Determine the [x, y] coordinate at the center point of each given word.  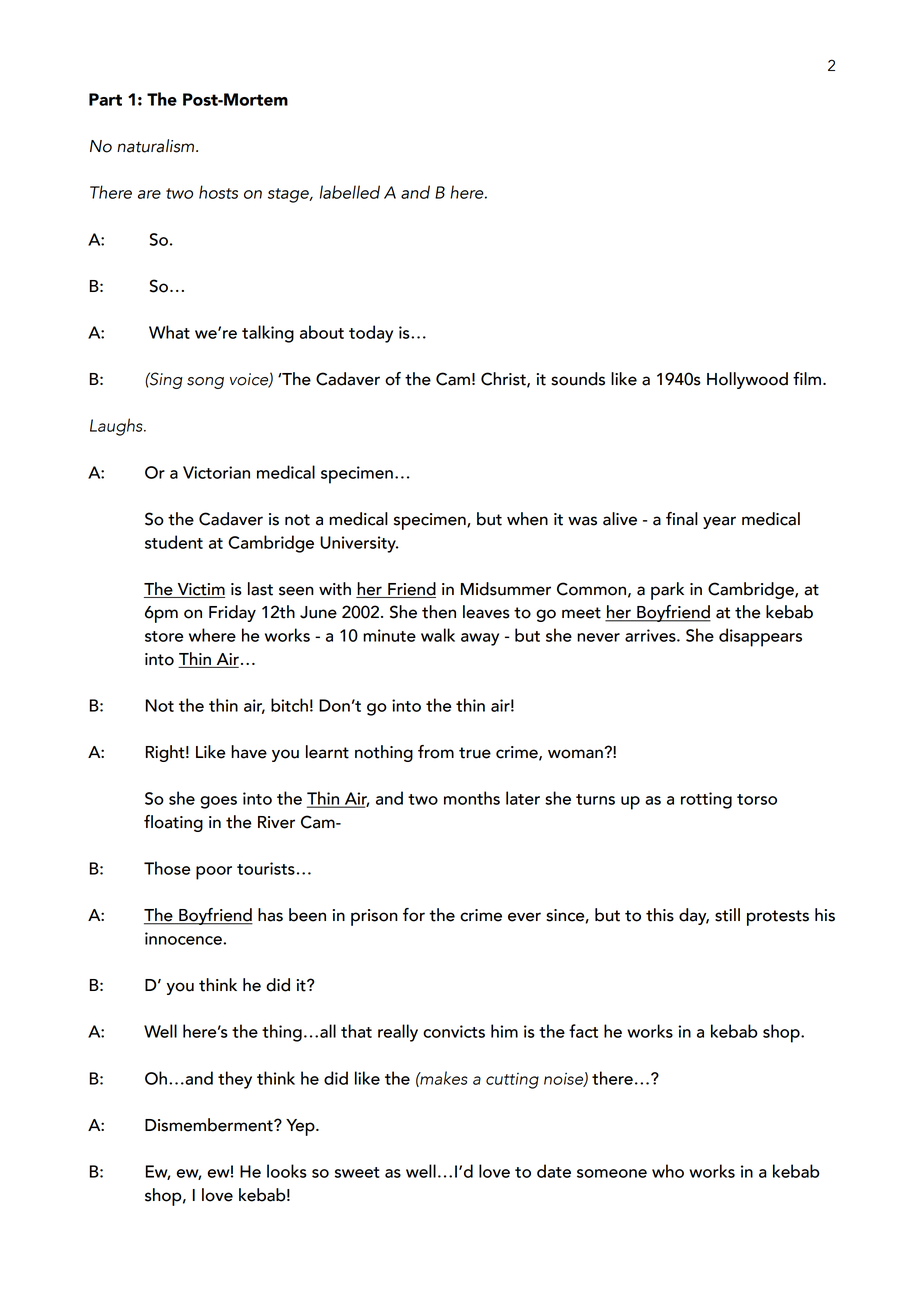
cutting [512, 1081]
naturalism [157, 146]
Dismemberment [210, 1125]
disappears [760, 637]
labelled [350, 192]
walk [438, 635]
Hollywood [747, 380]
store [164, 636]
